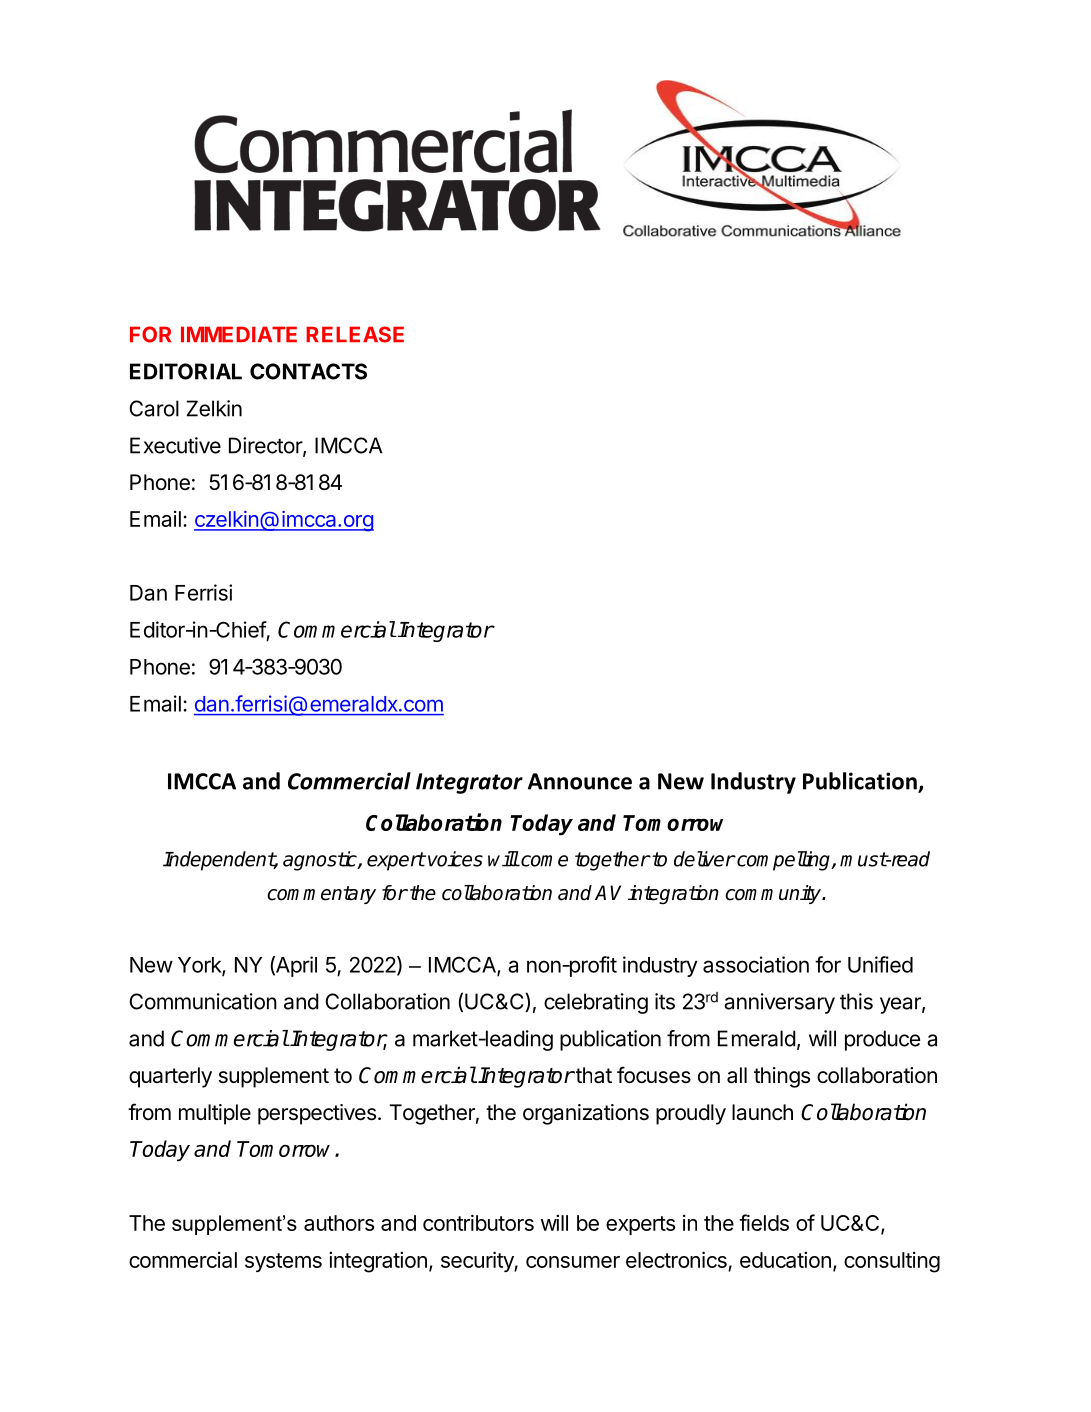 This screenshot has width=1091, height=1412. Describe the element at coordinates (321, 861) in the screenshot. I see `agnostic` at that location.
